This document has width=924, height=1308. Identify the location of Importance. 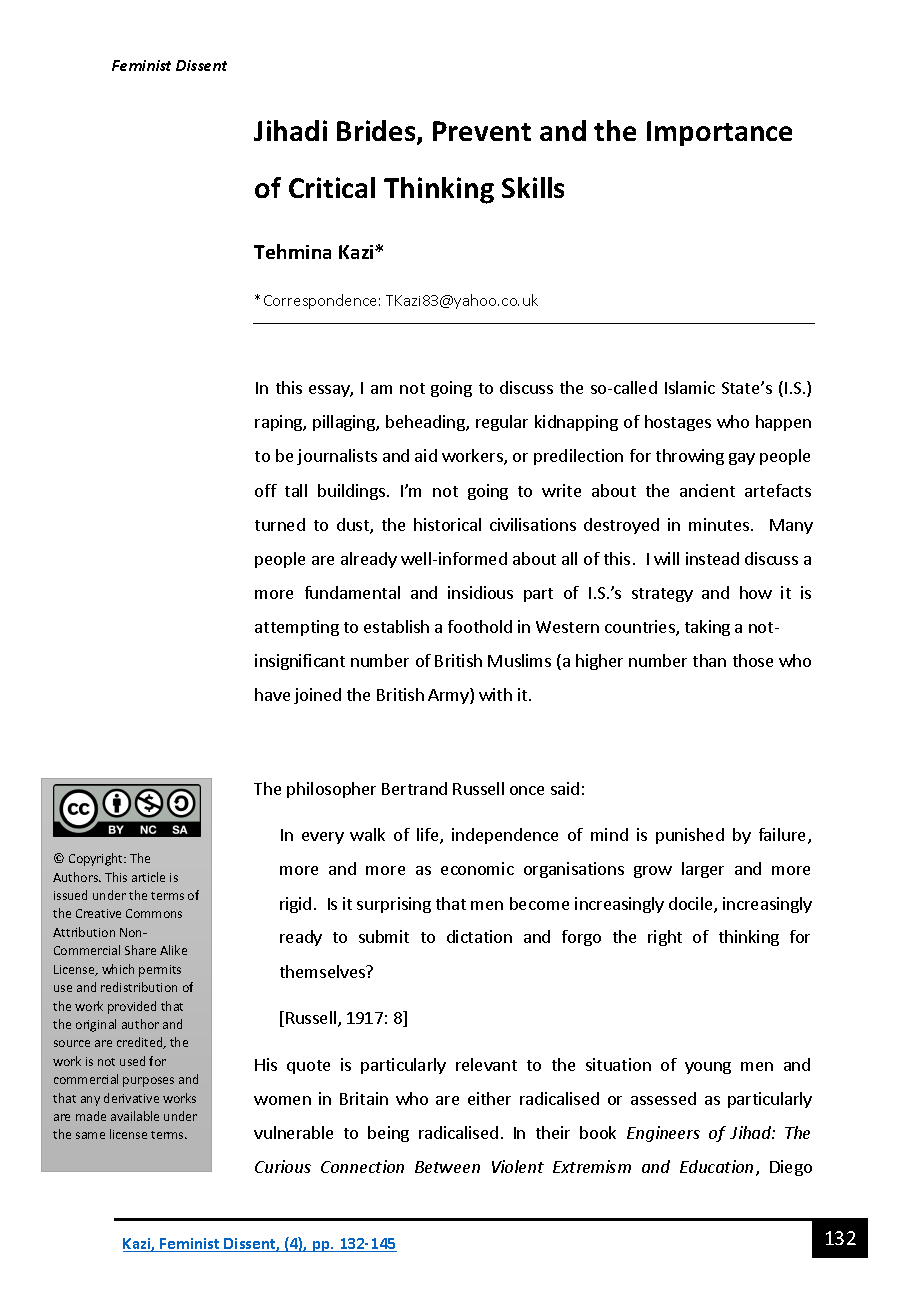
(719, 133).
